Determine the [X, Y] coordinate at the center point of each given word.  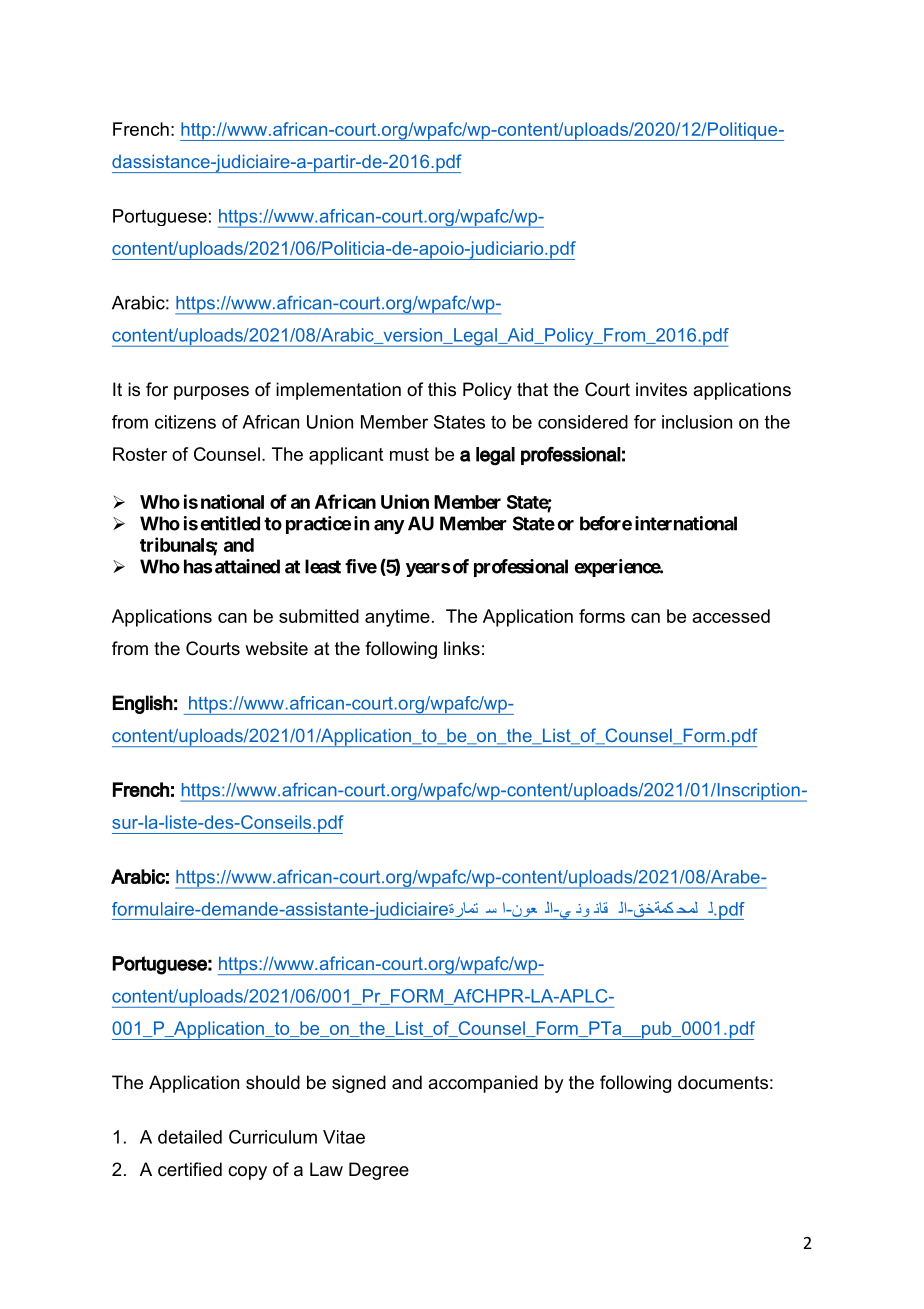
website [276, 648]
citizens [185, 422]
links [462, 648]
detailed [190, 1137]
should [273, 1082]
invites [661, 389]
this [442, 389]
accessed [731, 616]
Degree [379, 1171]
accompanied [483, 1084]
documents [723, 1082]
